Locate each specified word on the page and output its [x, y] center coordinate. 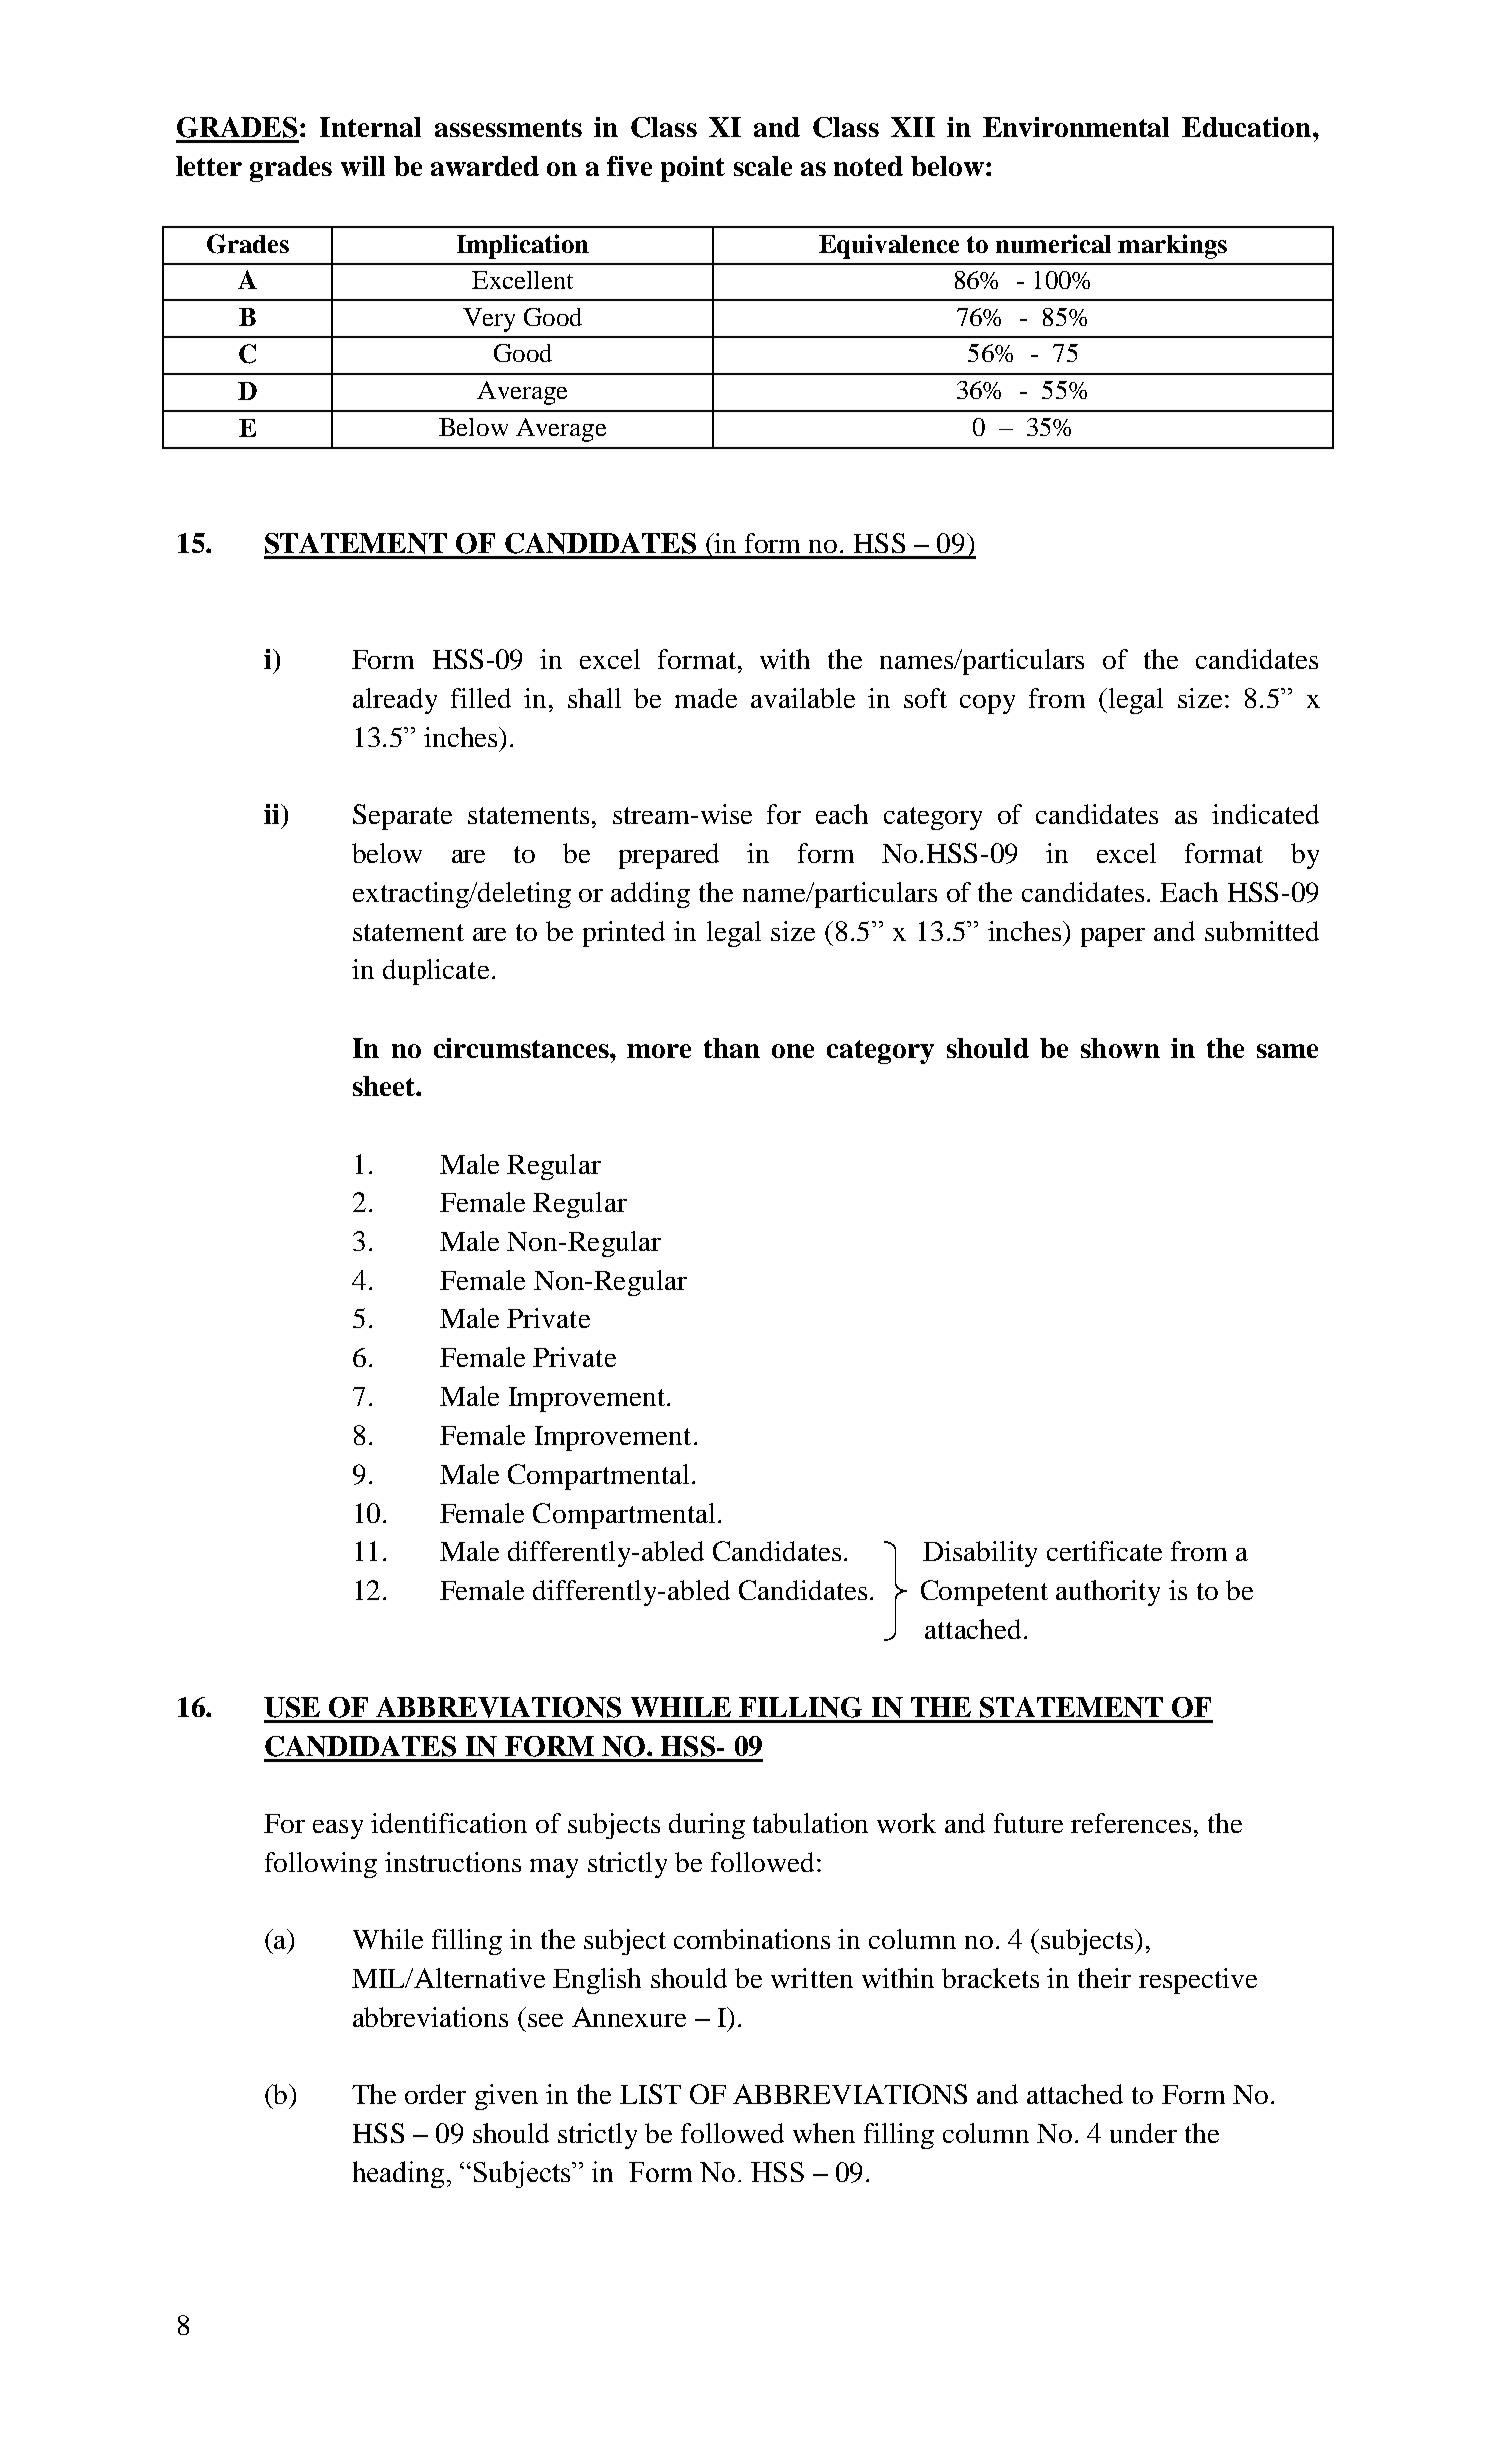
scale [763, 166]
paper [1113, 937]
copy [987, 704]
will [363, 166]
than [732, 1048]
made [706, 698]
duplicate [436, 972]
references [1131, 1823]
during [707, 1826]
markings [1172, 246]
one [793, 1051]
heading [398, 2174]
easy [338, 1829]
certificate [1104, 1551]
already [395, 701]
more [659, 1051]
